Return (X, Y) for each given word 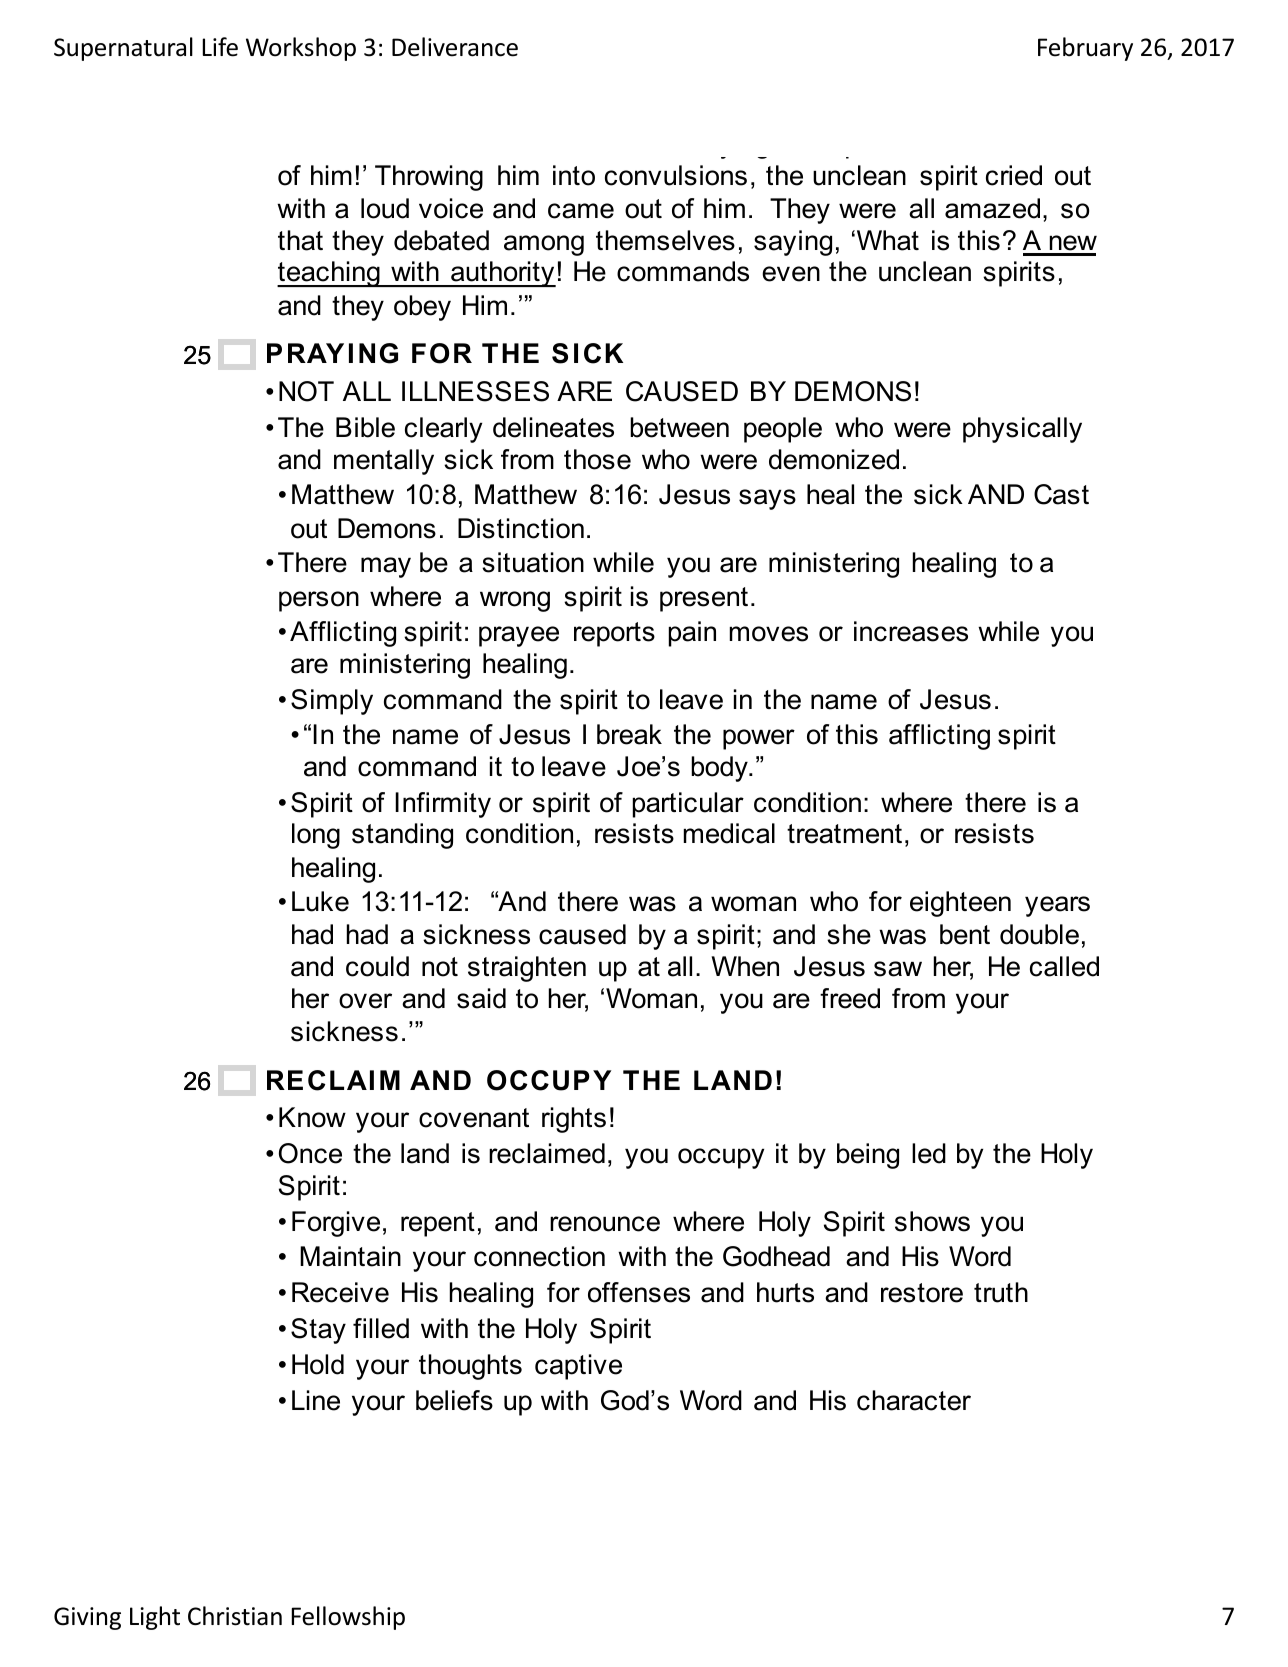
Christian (235, 1616)
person (319, 601)
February (1085, 49)
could (377, 966)
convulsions (676, 175)
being (868, 1156)
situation (533, 562)
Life (220, 47)
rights (574, 1120)
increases (911, 631)
